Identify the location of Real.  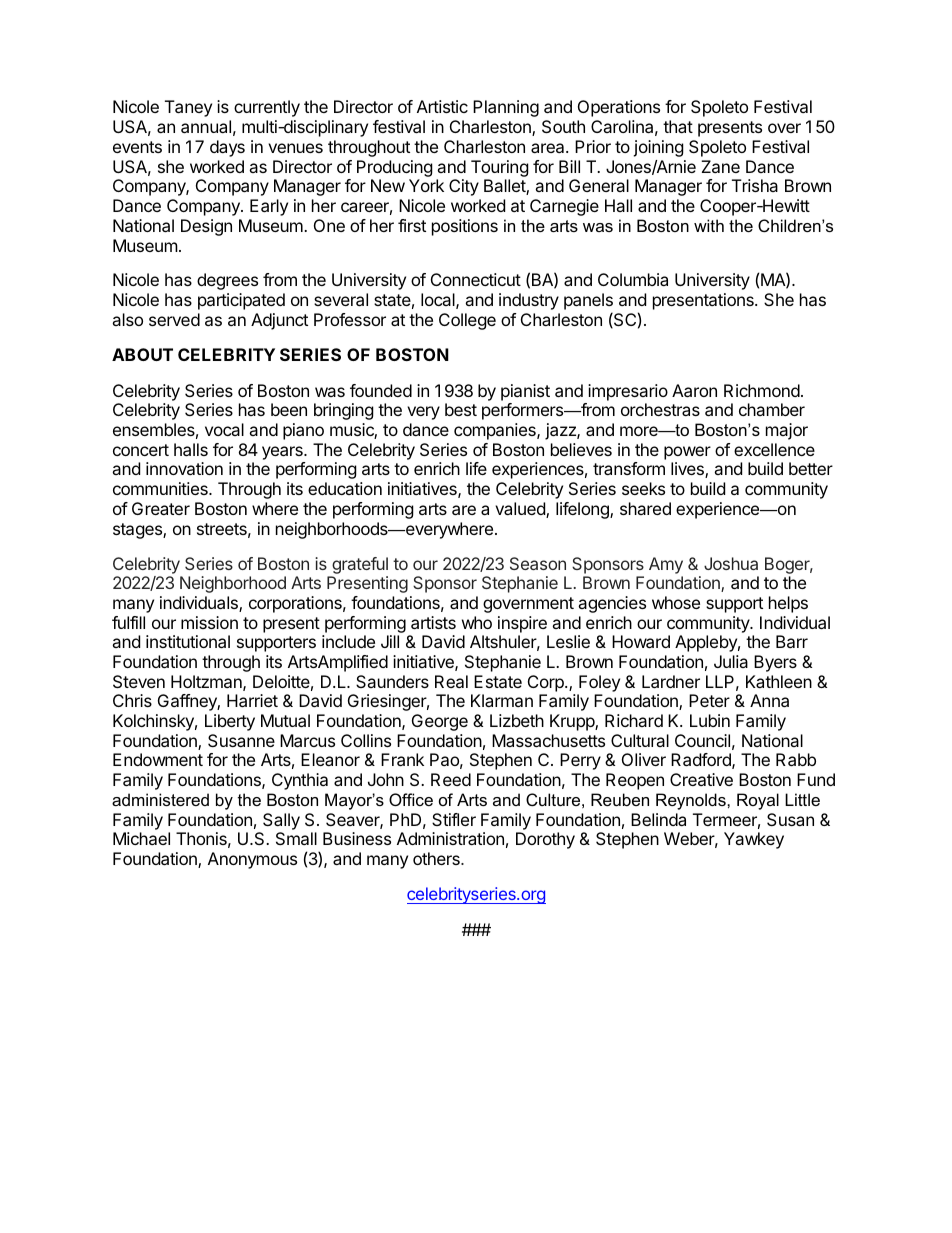
(451, 681).
